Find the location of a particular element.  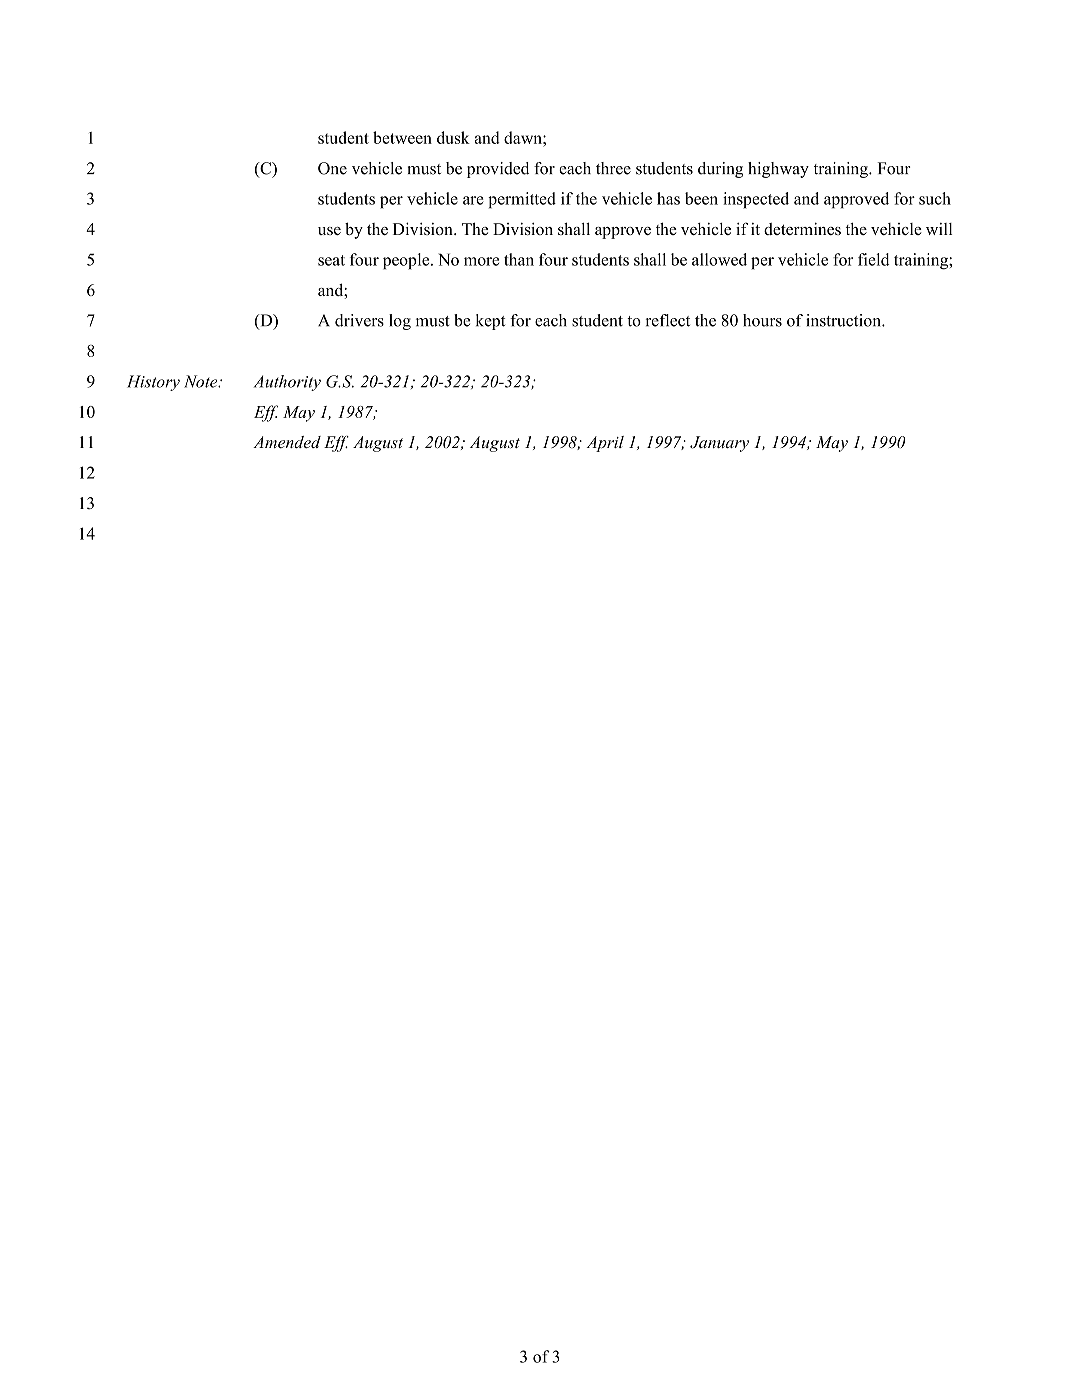

highway is located at coordinates (778, 170).
